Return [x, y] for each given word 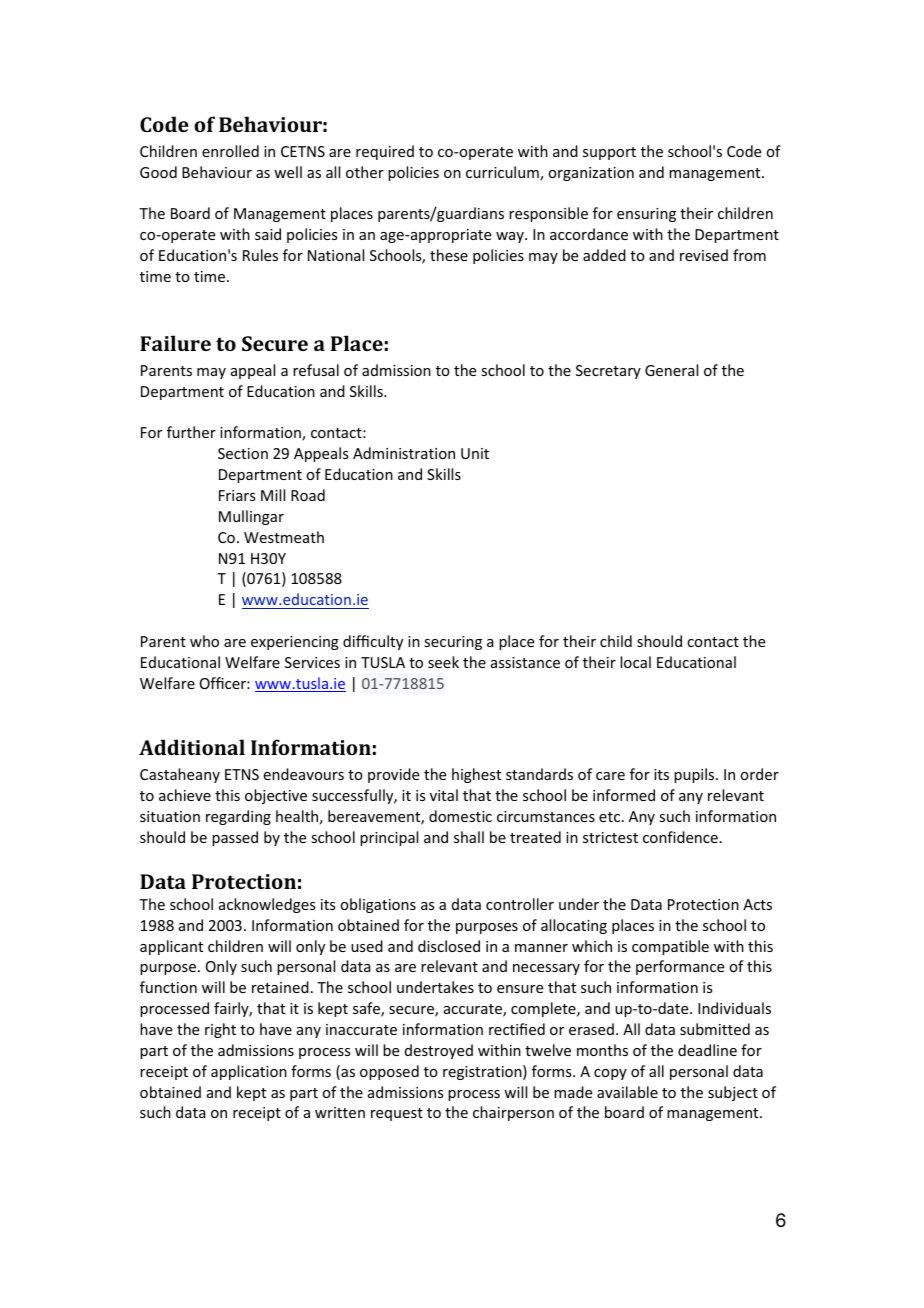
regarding [238, 817]
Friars [237, 495]
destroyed [439, 1051]
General [671, 370]
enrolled [230, 151]
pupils [695, 775]
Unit [475, 453]
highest [476, 775]
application [249, 1072]
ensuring [646, 215]
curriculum [503, 173]
